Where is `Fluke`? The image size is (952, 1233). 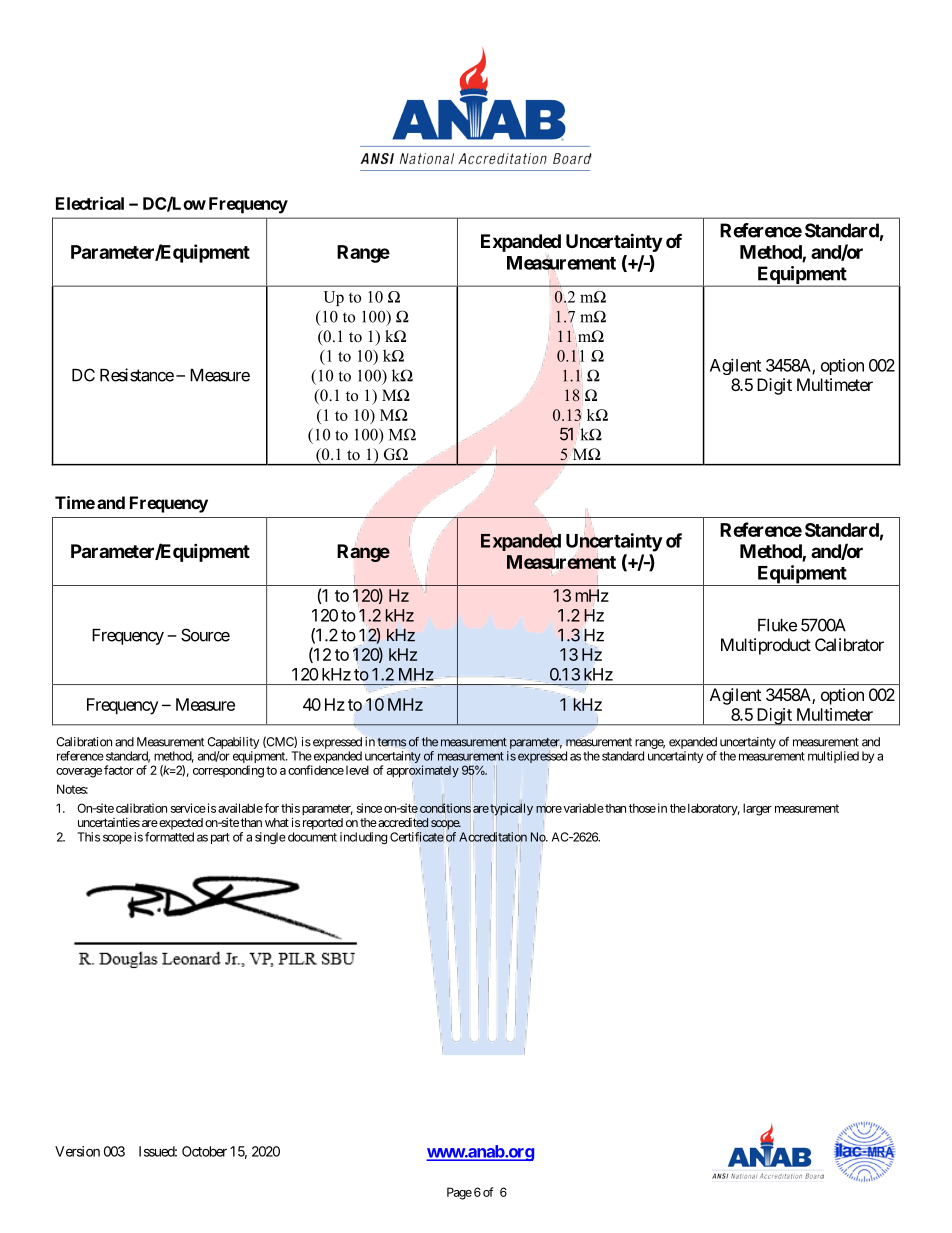 Fluke is located at coordinates (777, 625).
